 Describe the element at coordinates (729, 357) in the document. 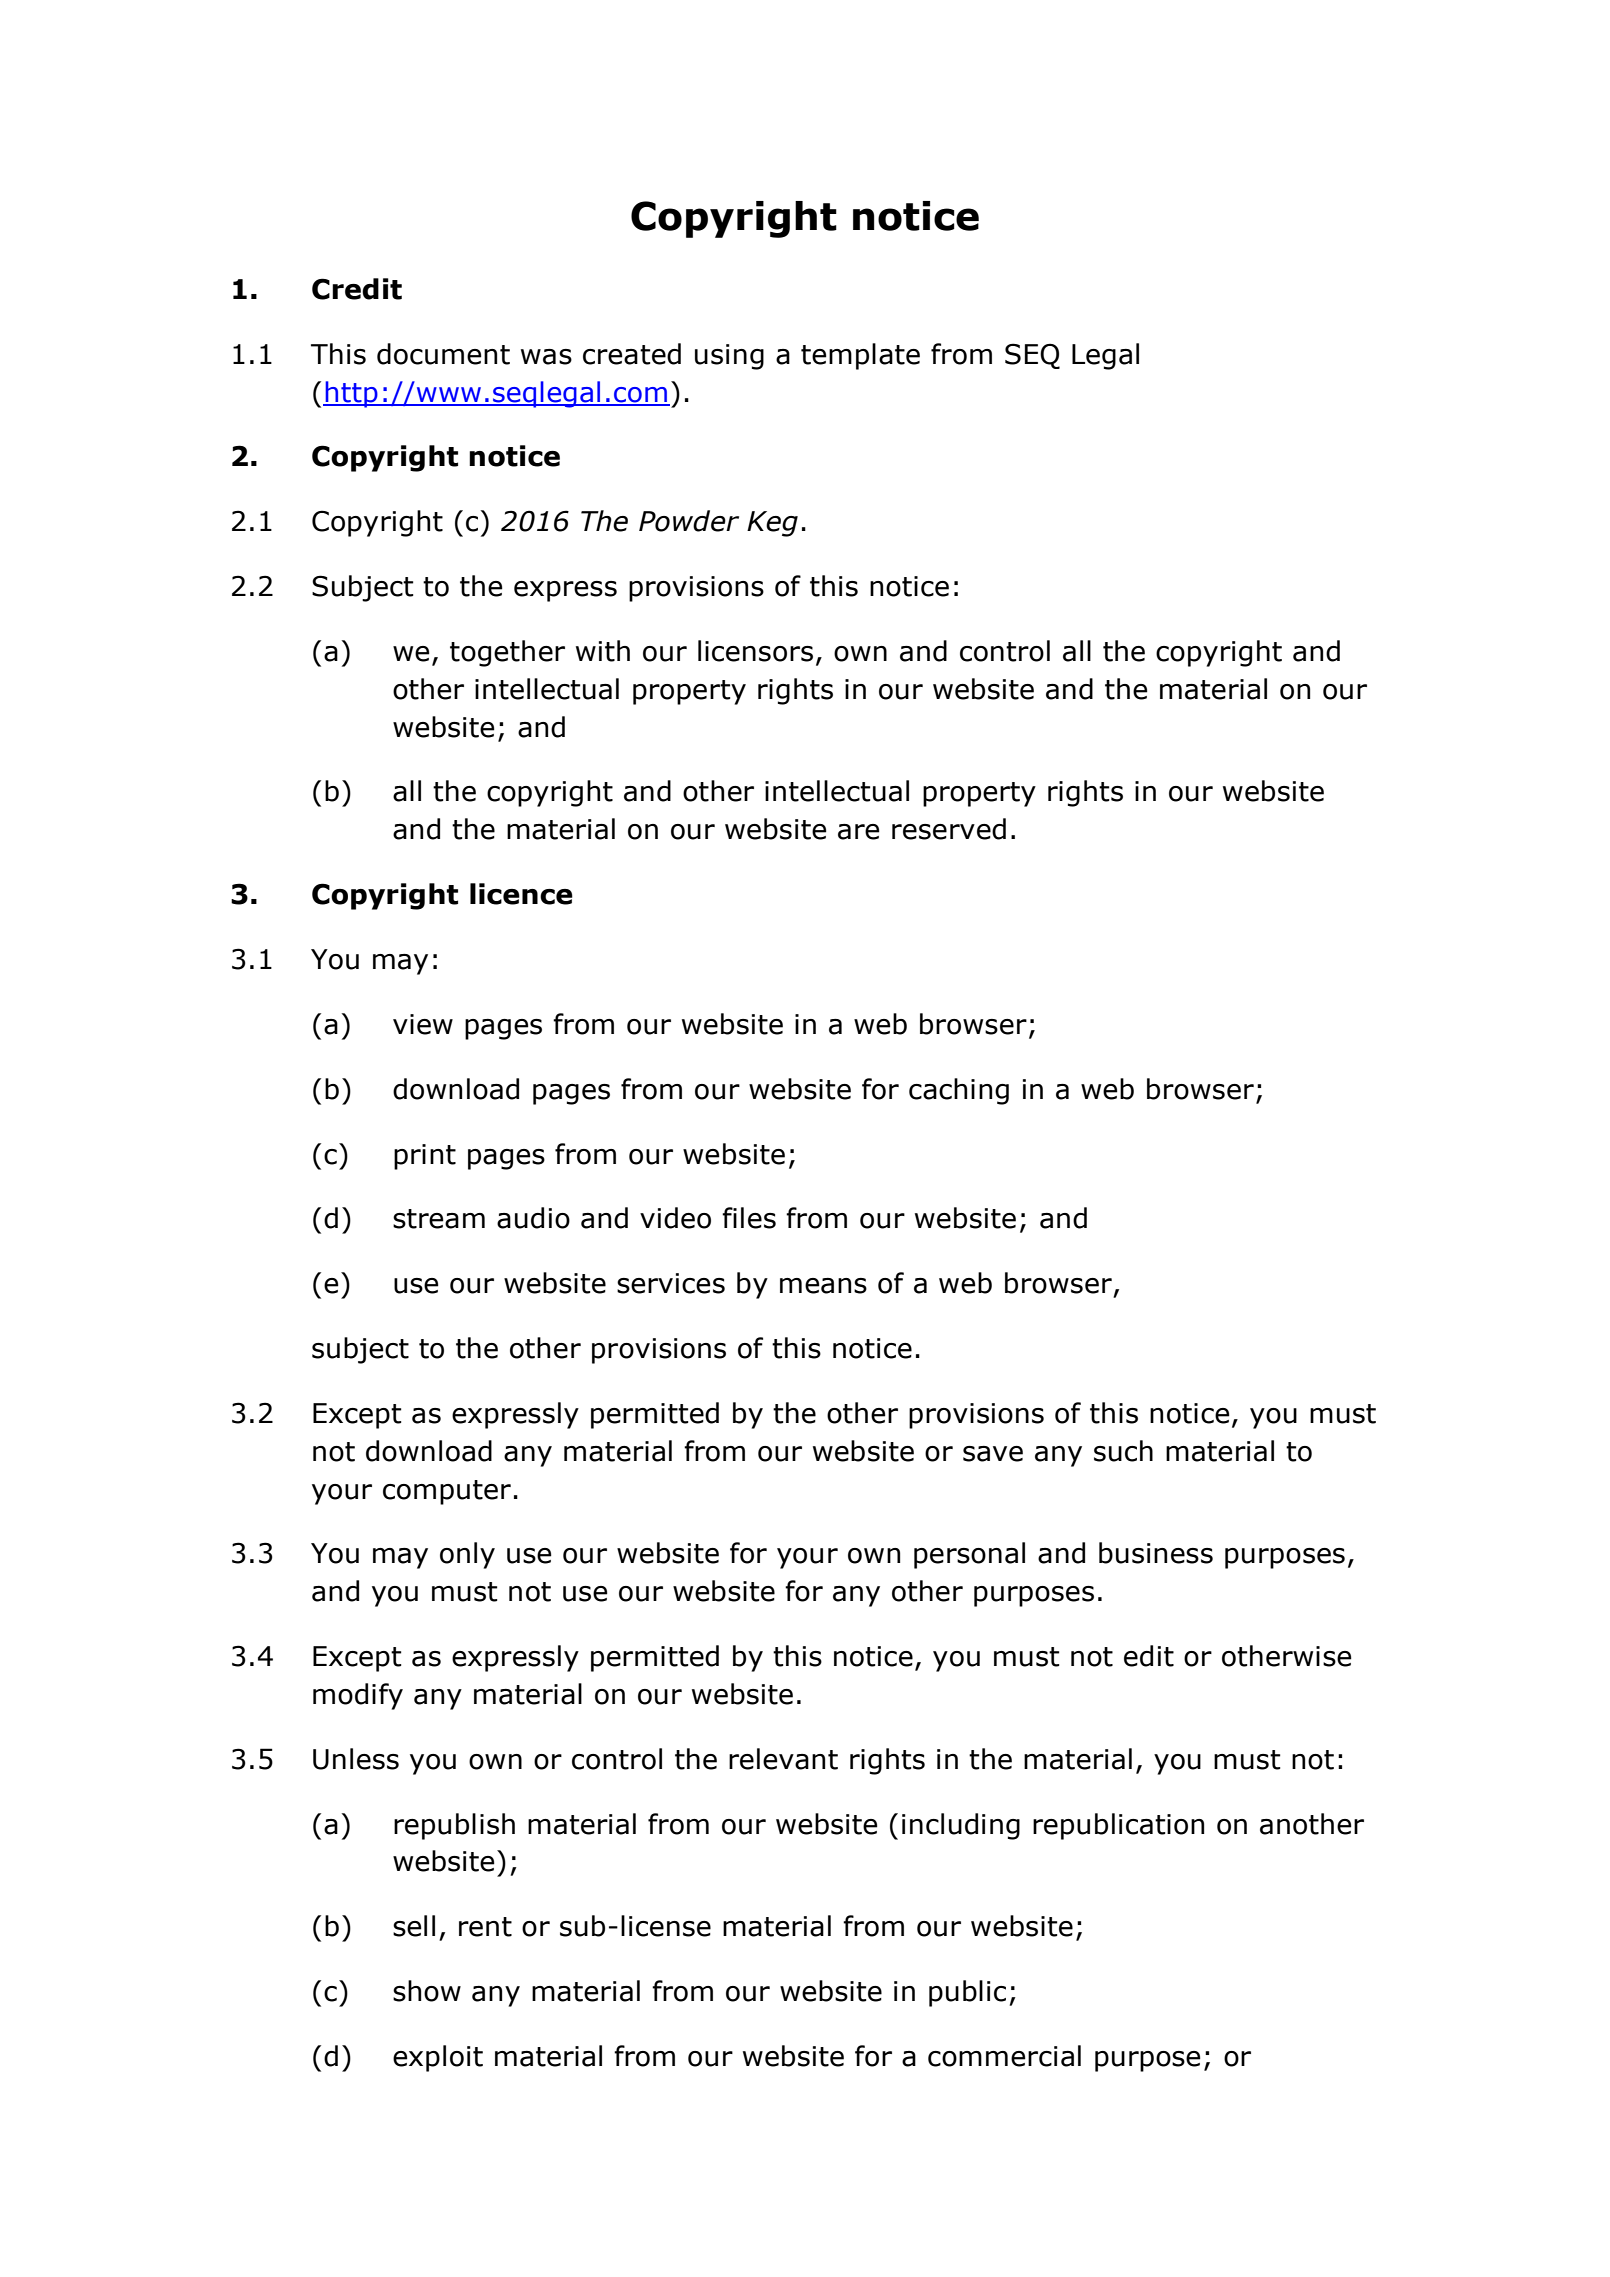

I see `using` at that location.
